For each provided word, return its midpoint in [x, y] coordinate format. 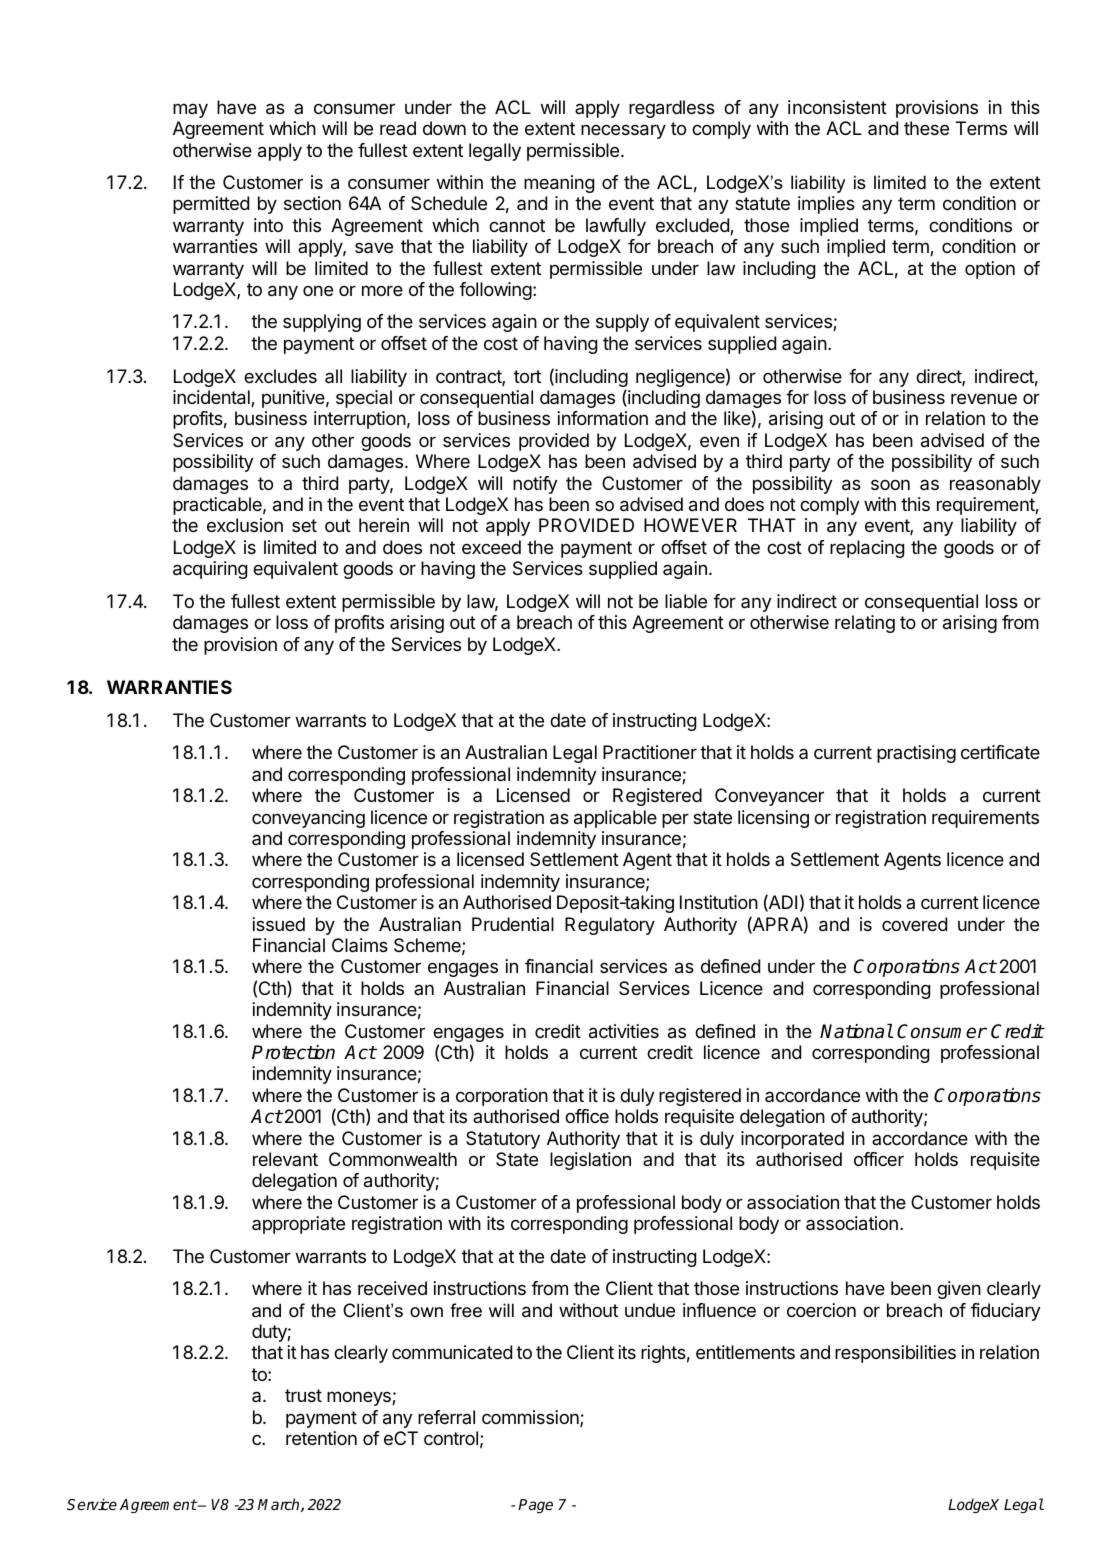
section [312, 203]
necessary [623, 131]
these [926, 128]
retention [321, 1438]
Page [535, 1506]
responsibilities [895, 1354]
